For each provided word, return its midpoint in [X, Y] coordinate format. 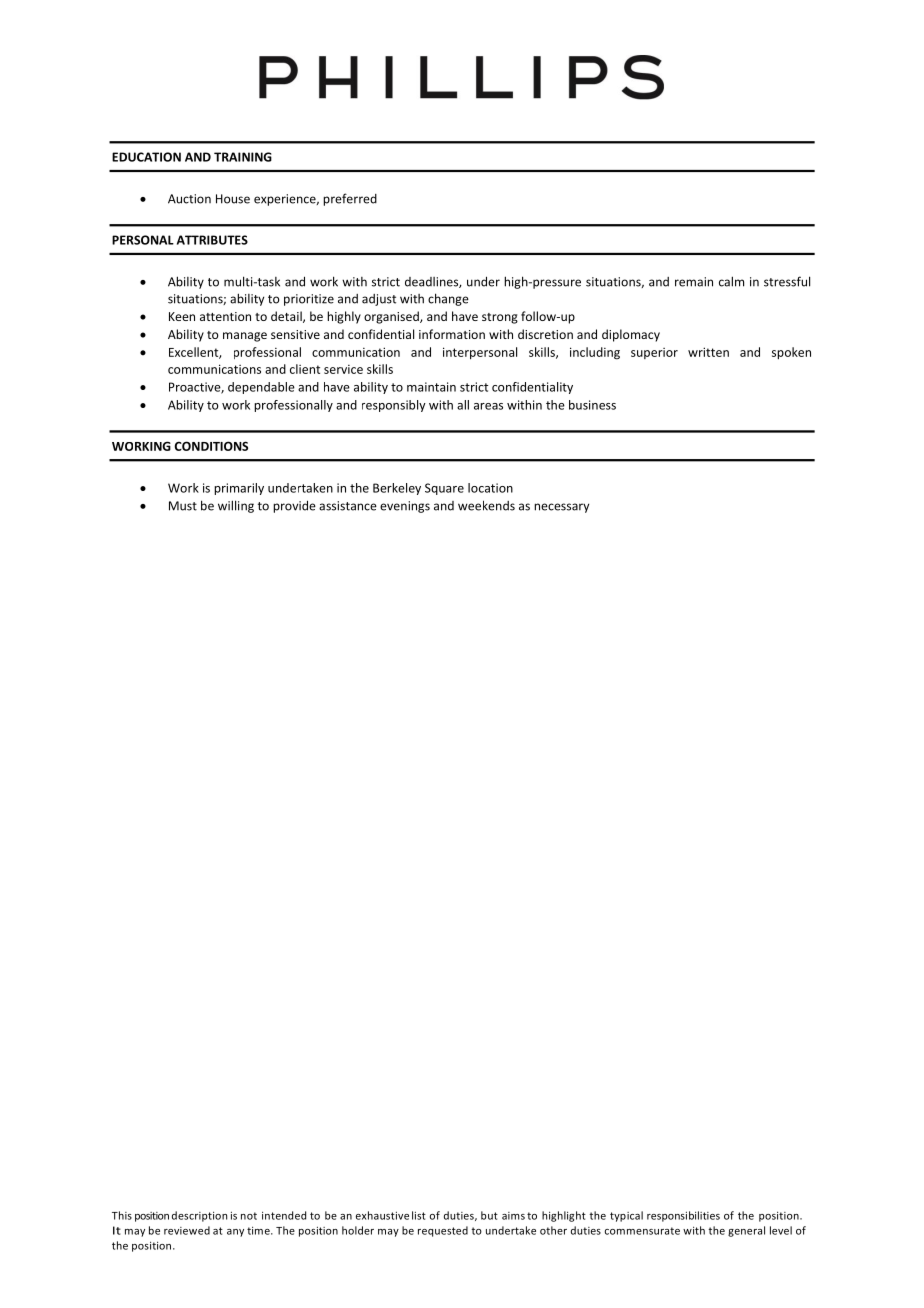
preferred [350, 199]
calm [731, 281]
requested [443, 1231]
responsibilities [683, 1216]
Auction [189, 199]
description [199, 1216]
